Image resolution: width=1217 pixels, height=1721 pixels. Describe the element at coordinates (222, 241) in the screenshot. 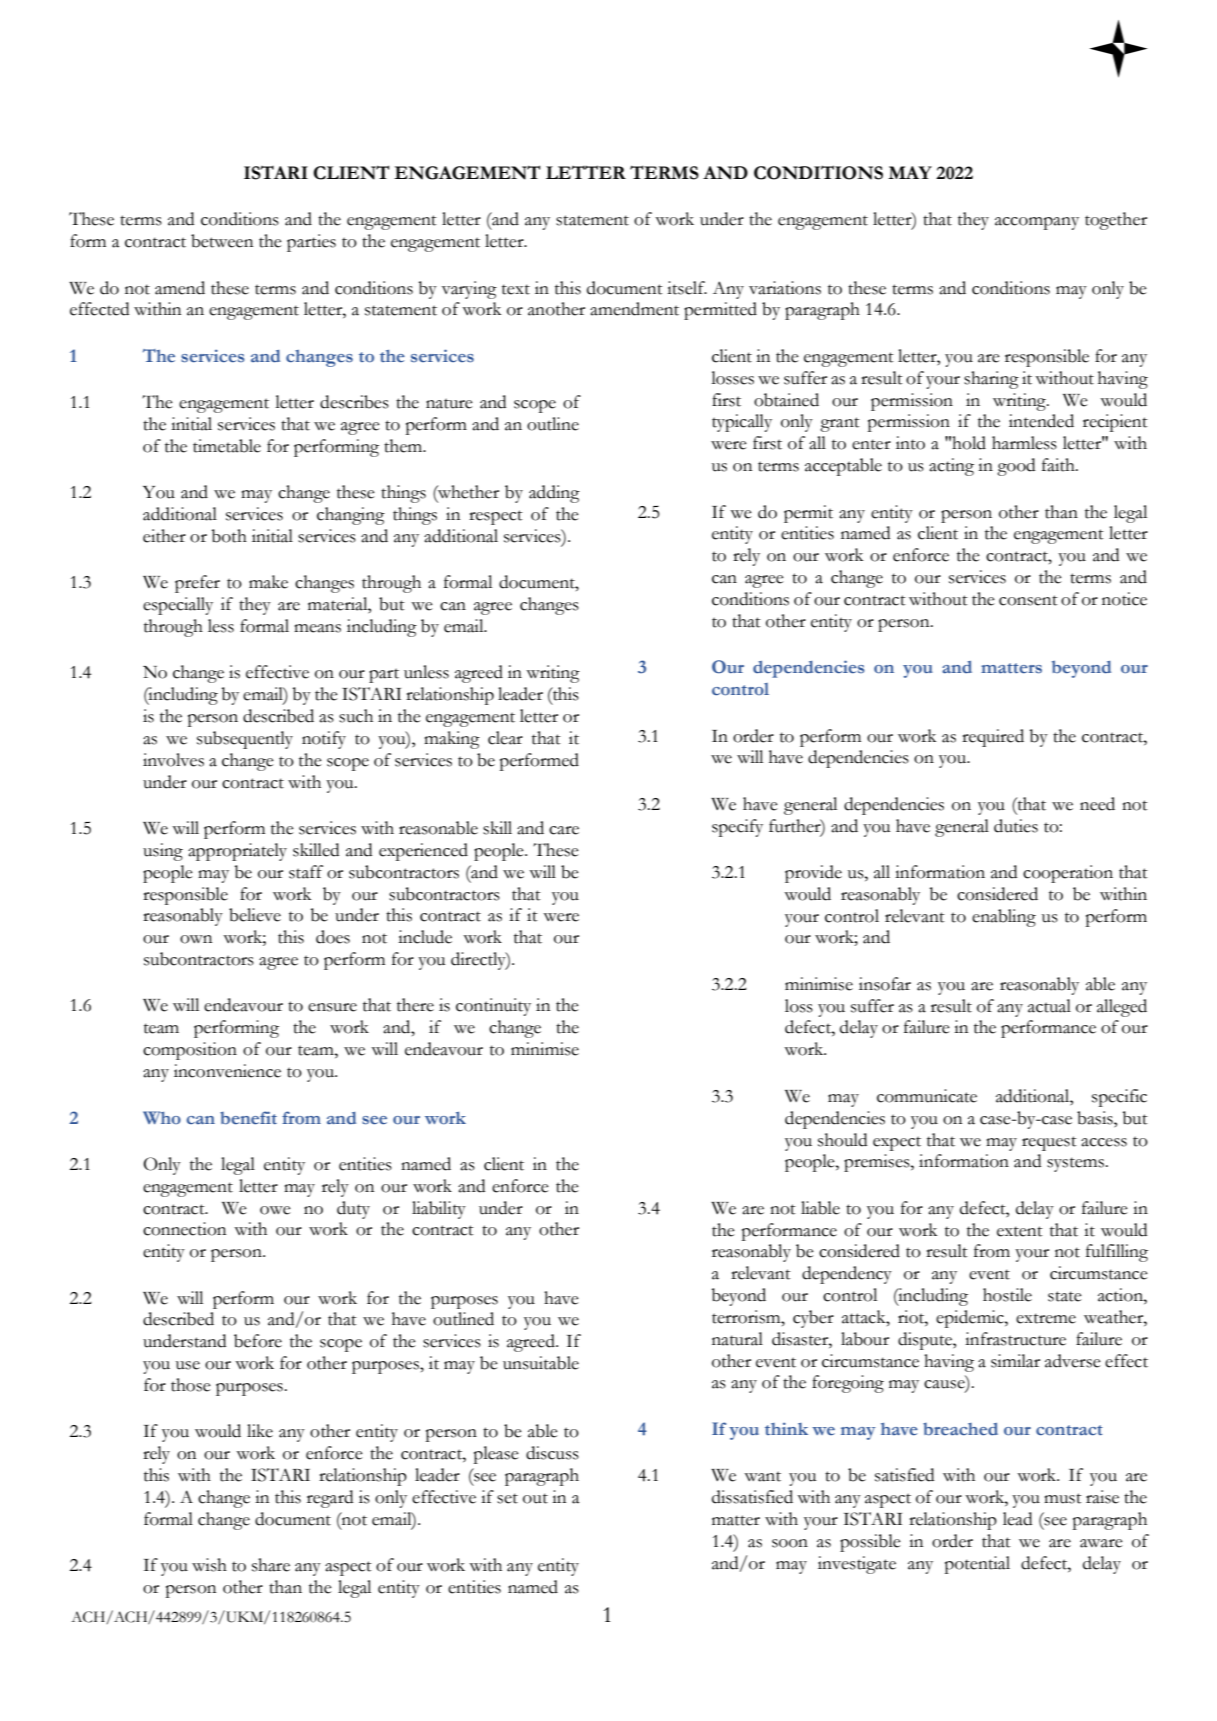

I see `between` at that location.
